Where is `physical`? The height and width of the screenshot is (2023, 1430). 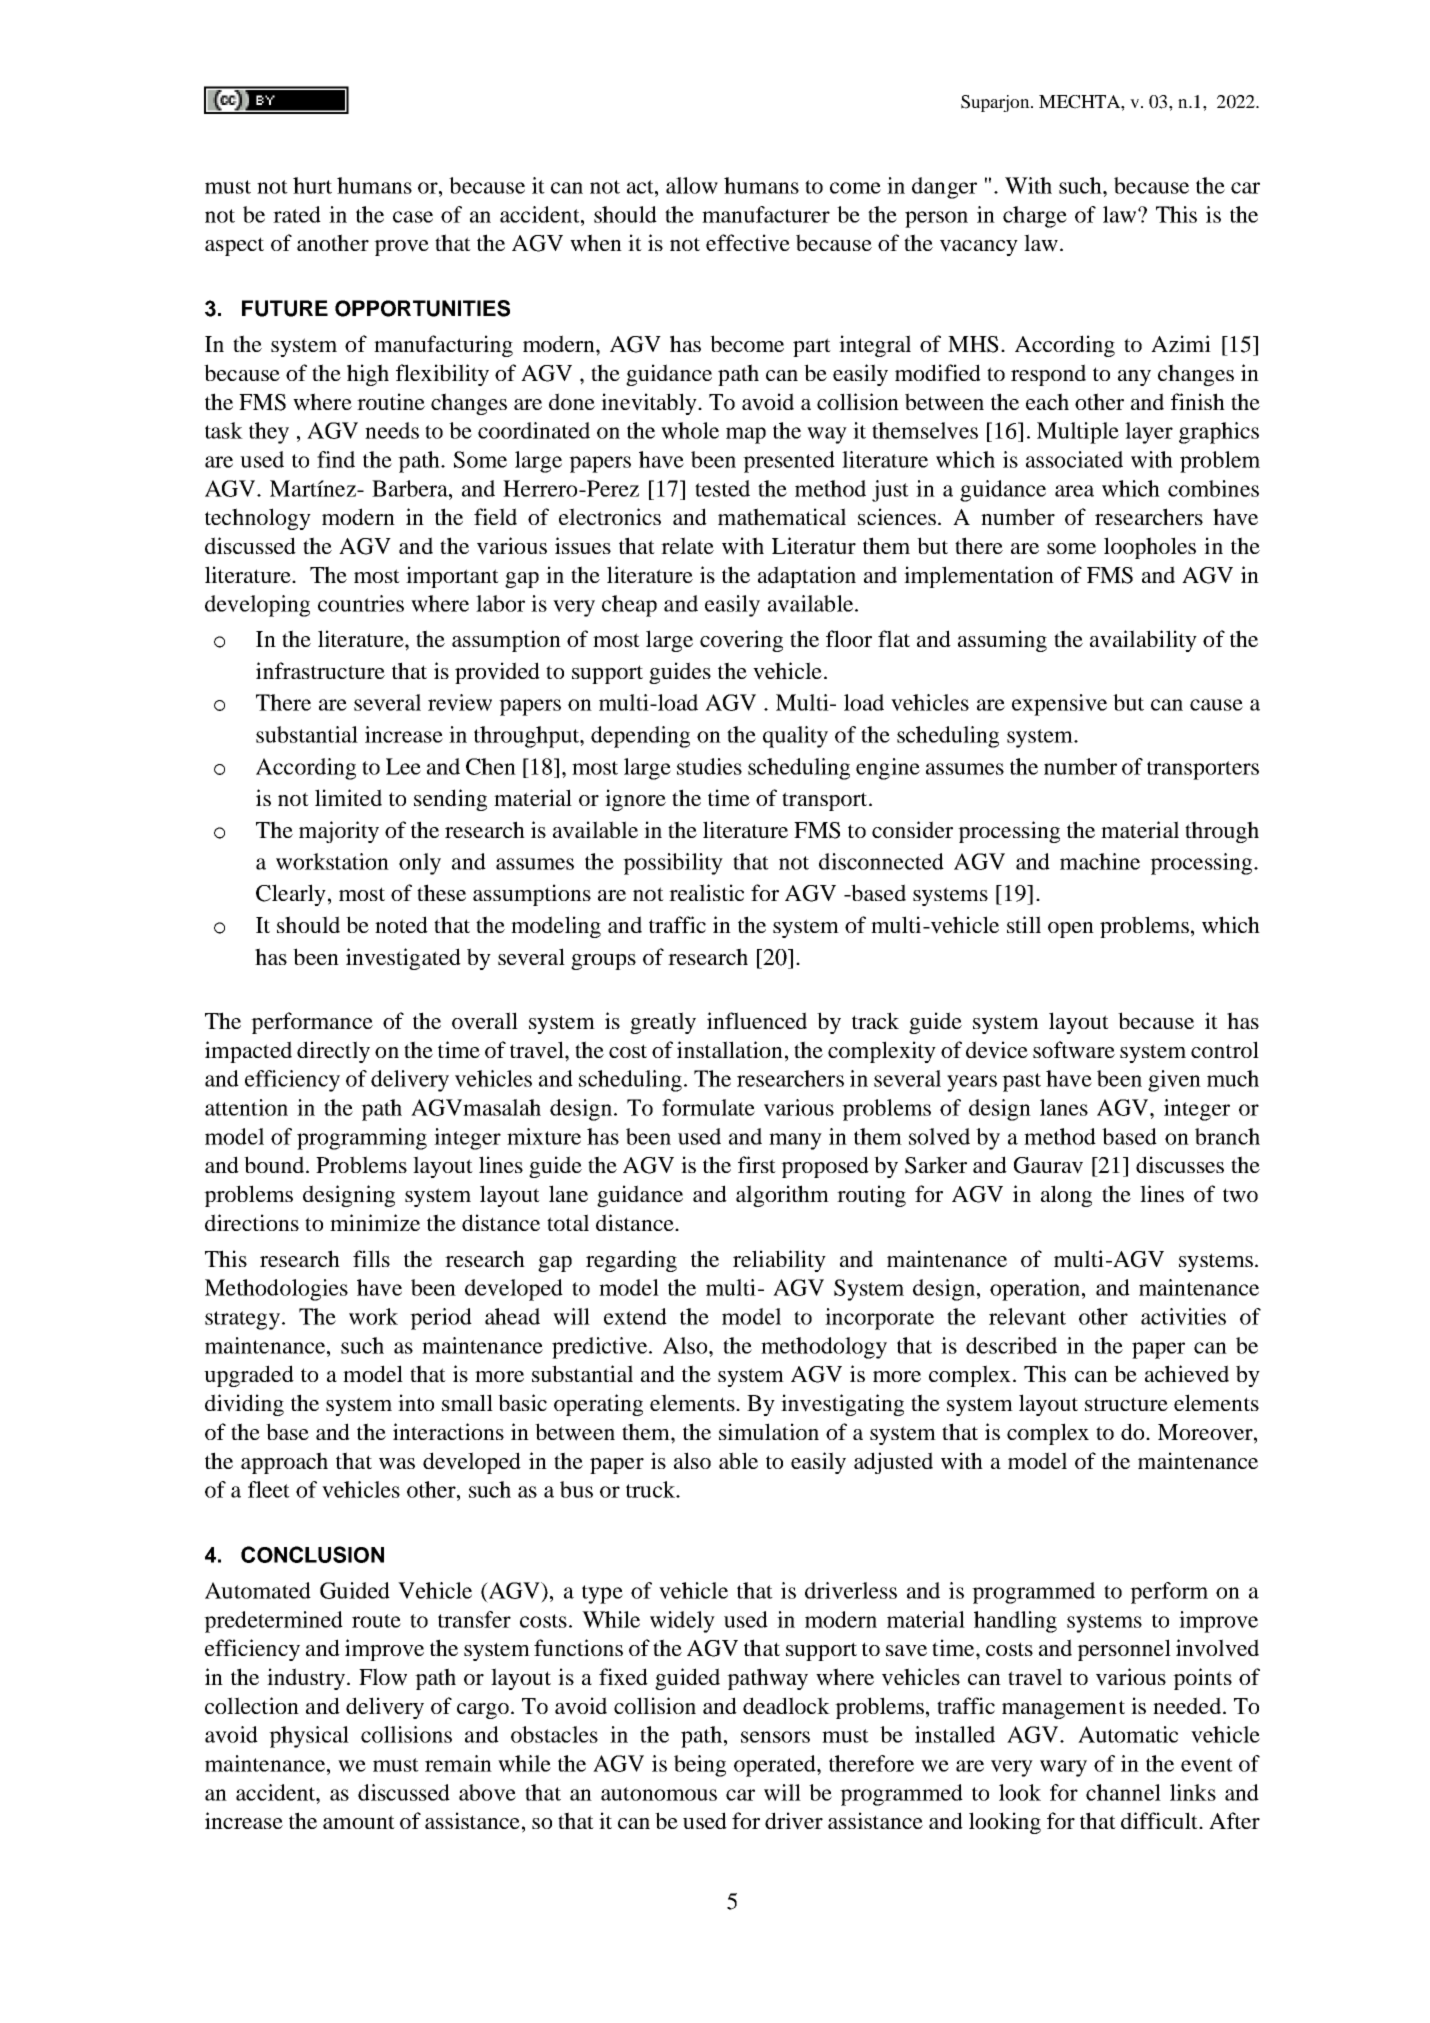 physical is located at coordinates (309, 1737).
